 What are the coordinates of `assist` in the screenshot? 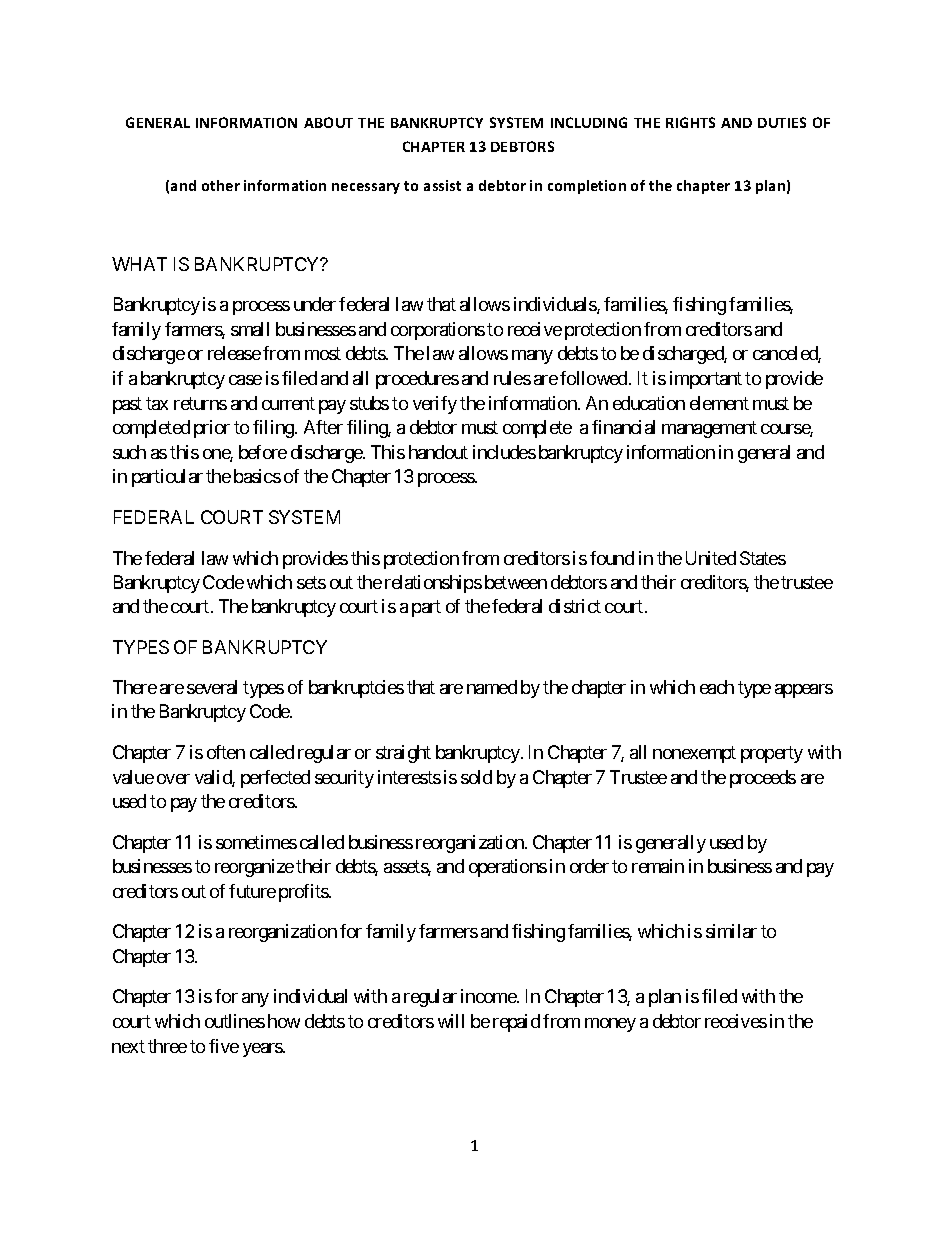 It's located at (442, 185).
